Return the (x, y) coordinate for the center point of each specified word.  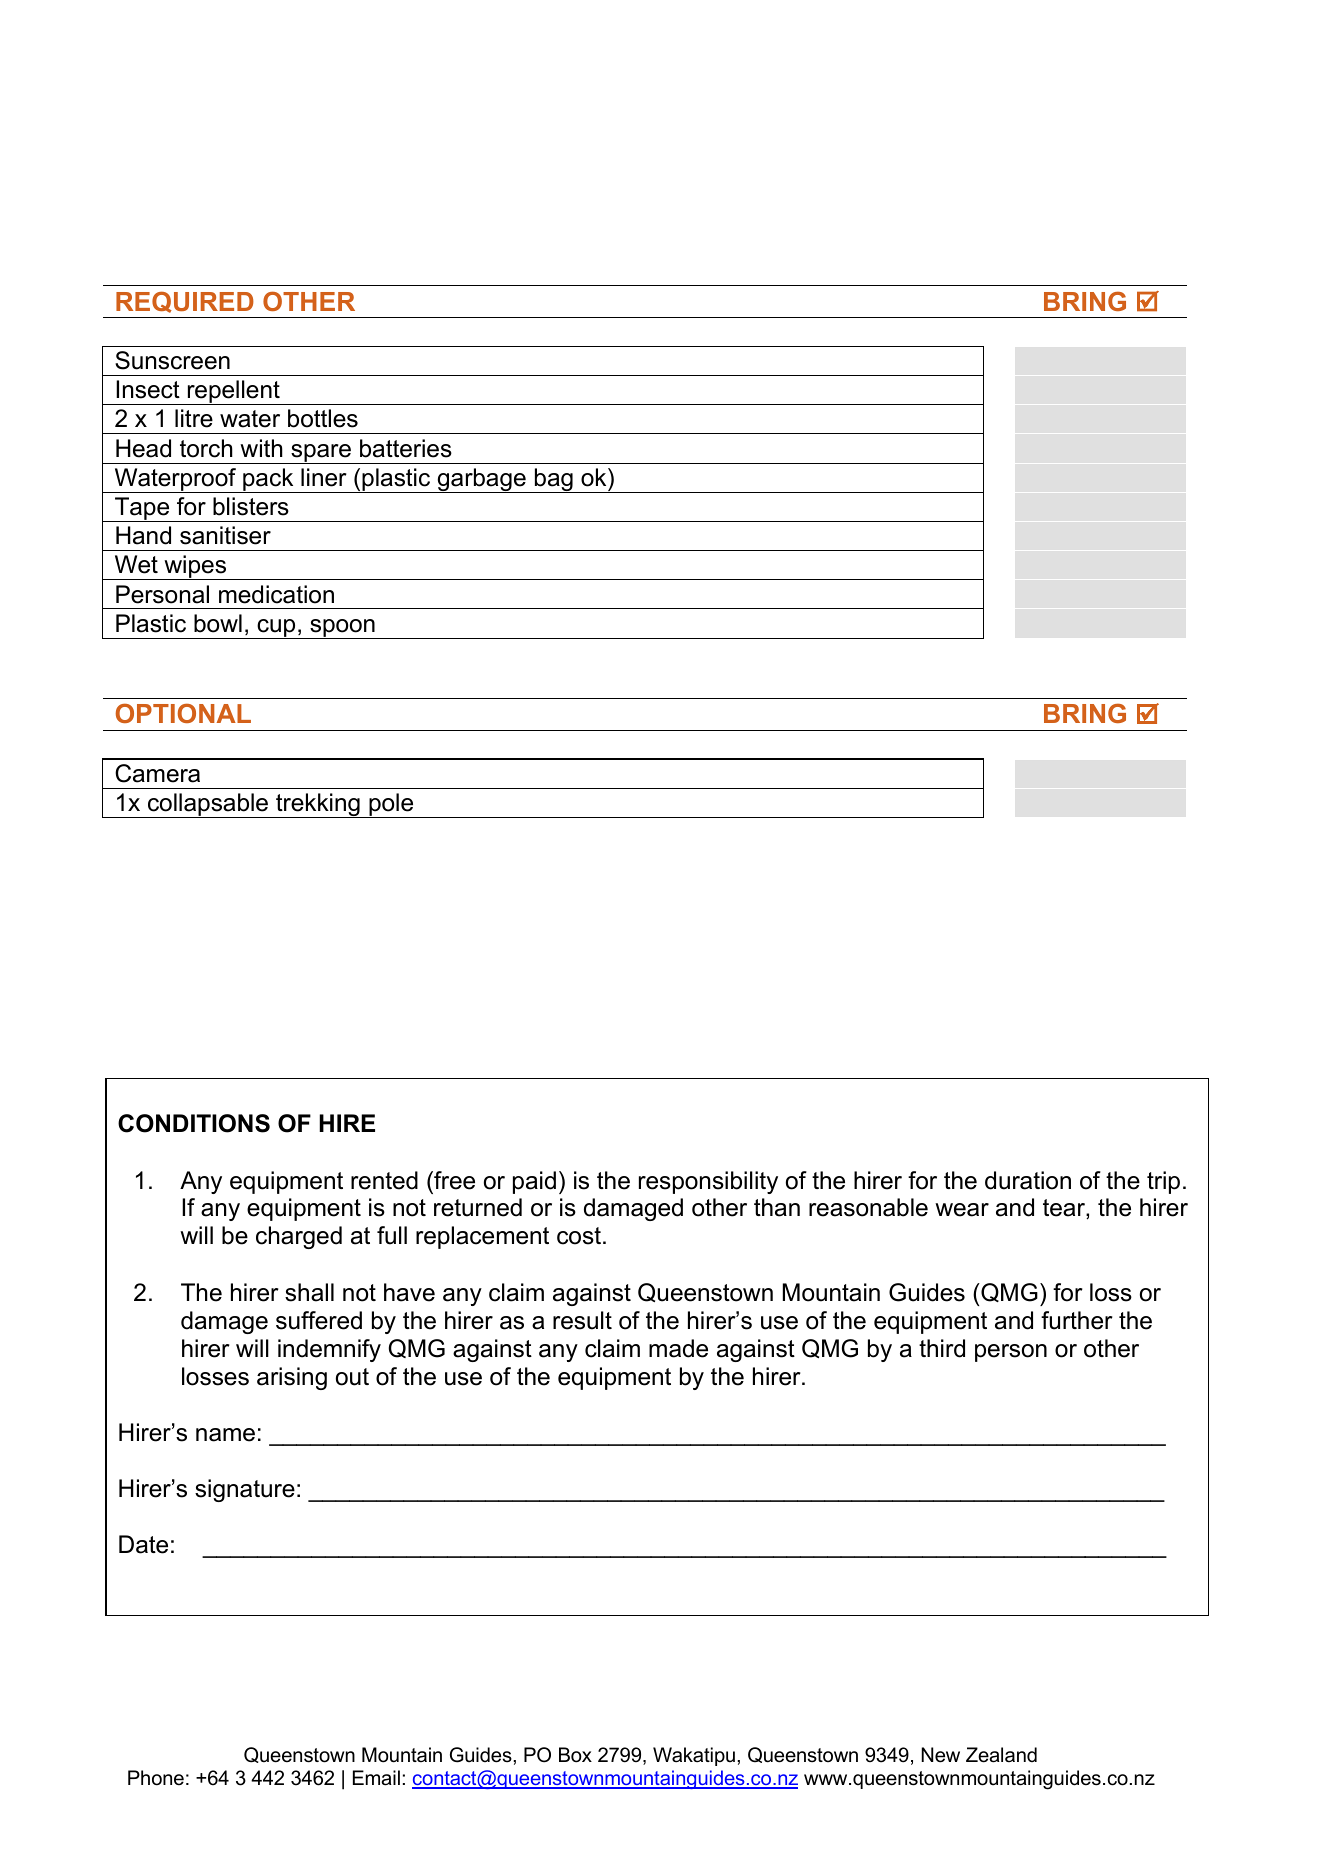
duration (1028, 1180)
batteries (406, 448)
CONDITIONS (194, 1123)
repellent (233, 392)
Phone (156, 1778)
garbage (481, 480)
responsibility (708, 1182)
